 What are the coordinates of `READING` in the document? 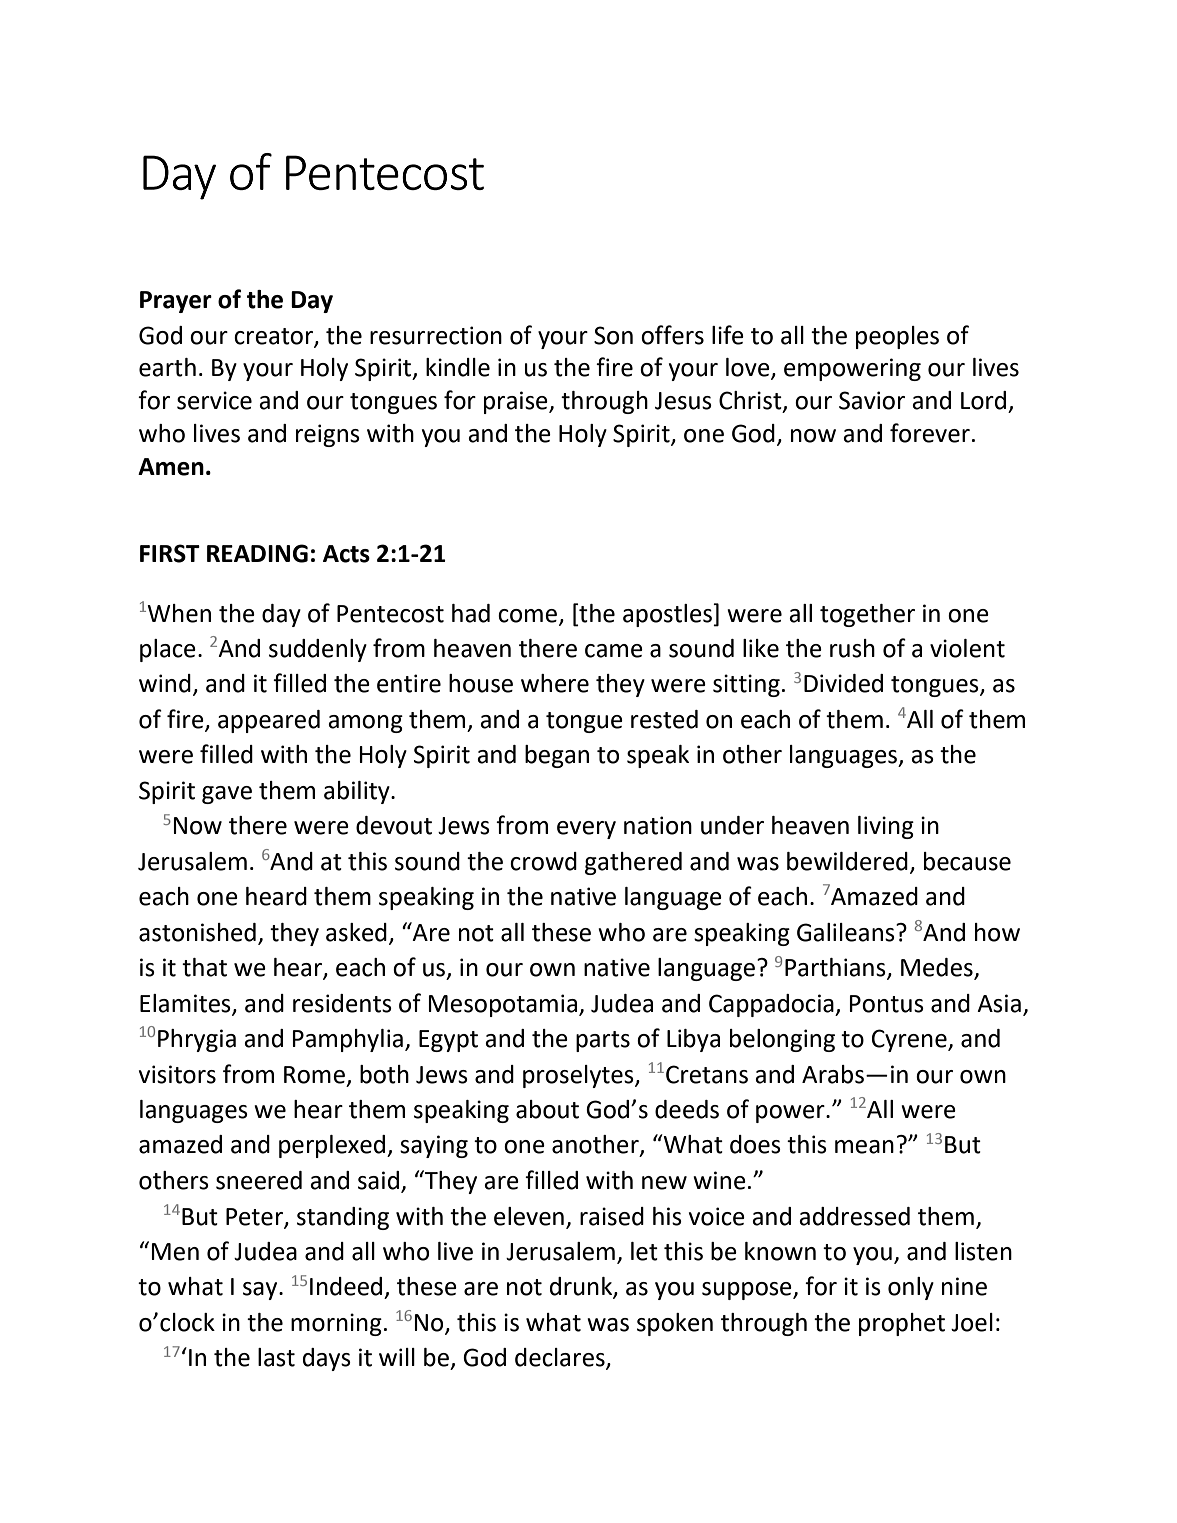 It's located at (257, 553).
